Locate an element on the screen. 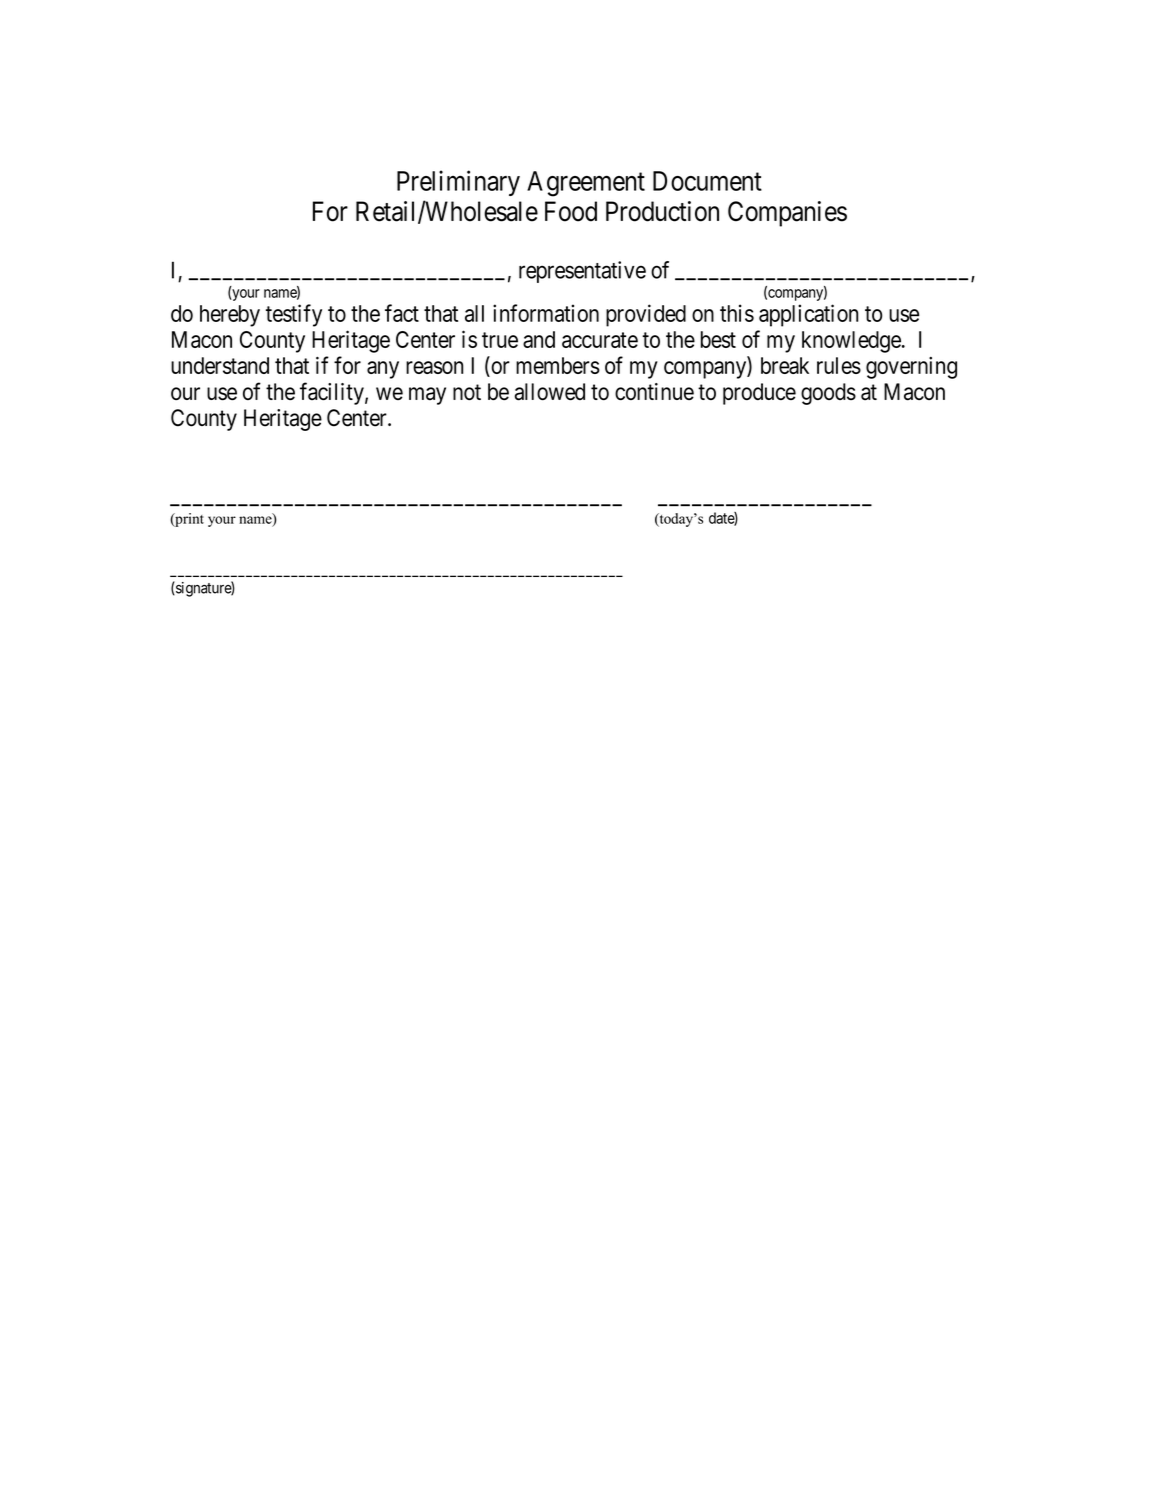 The width and height of the screenshot is (1157, 1497). Agreement is located at coordinates (586, 184).
